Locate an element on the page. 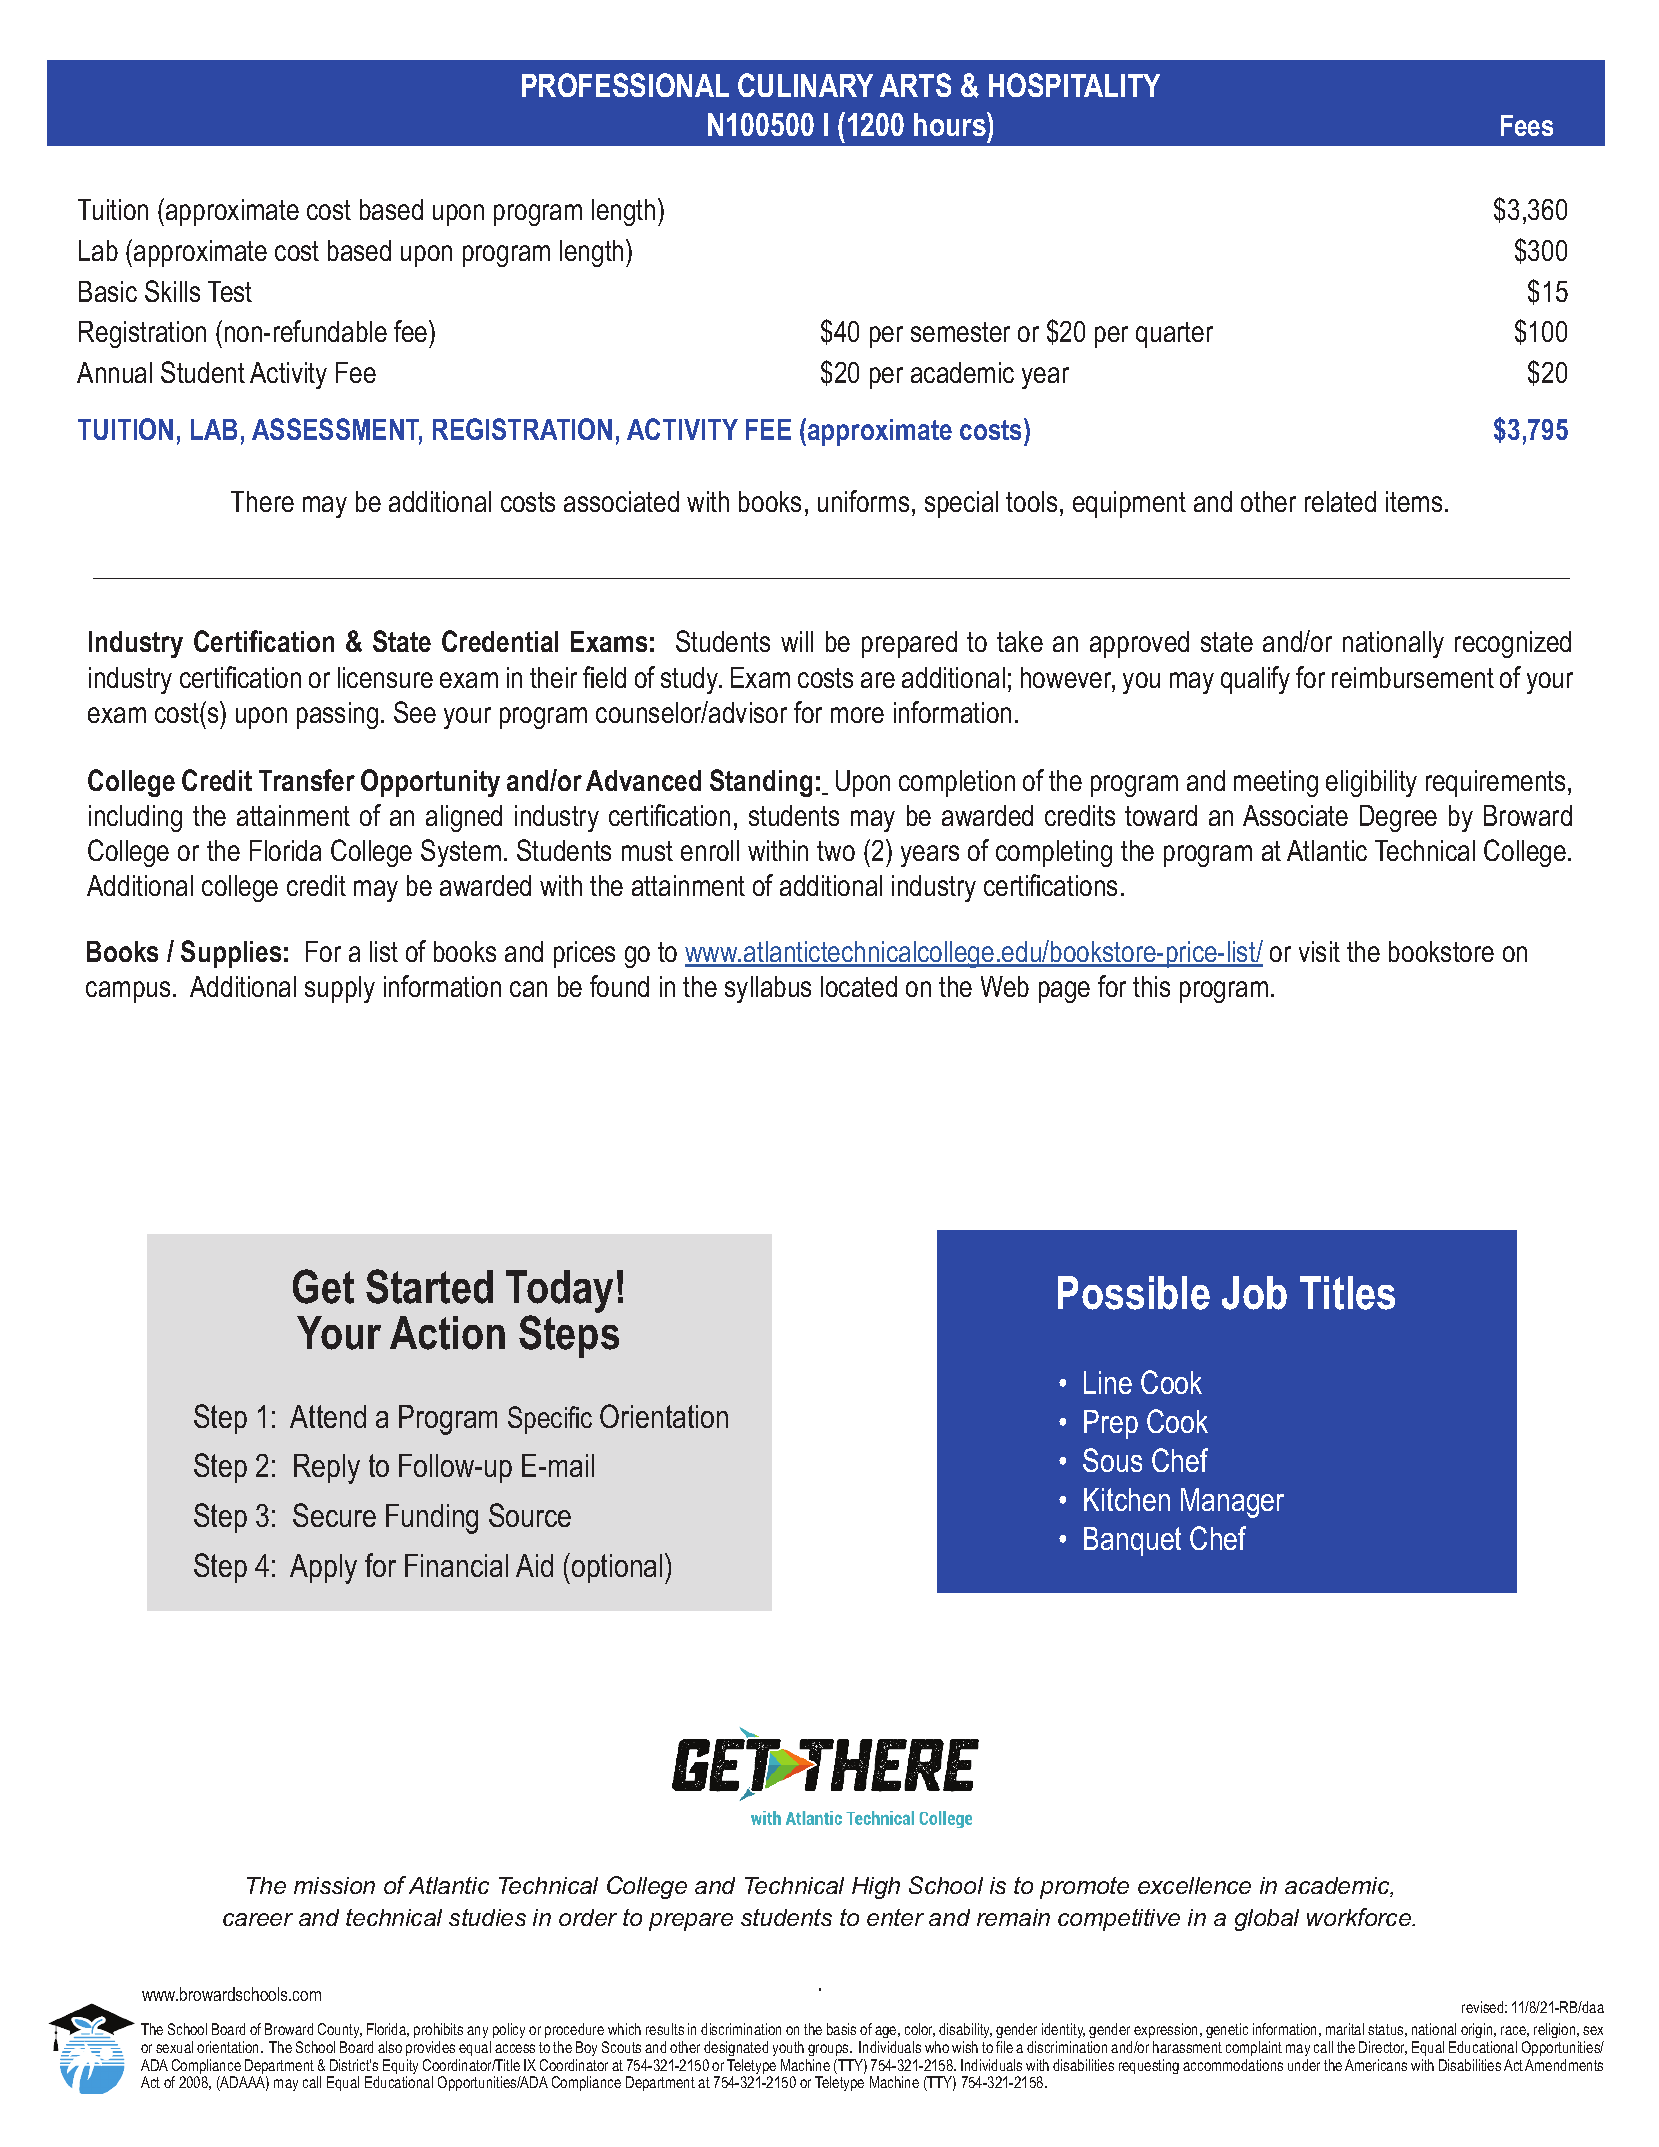 This page has width=1659, height=2147. two is located at coordinates (836, 851).
